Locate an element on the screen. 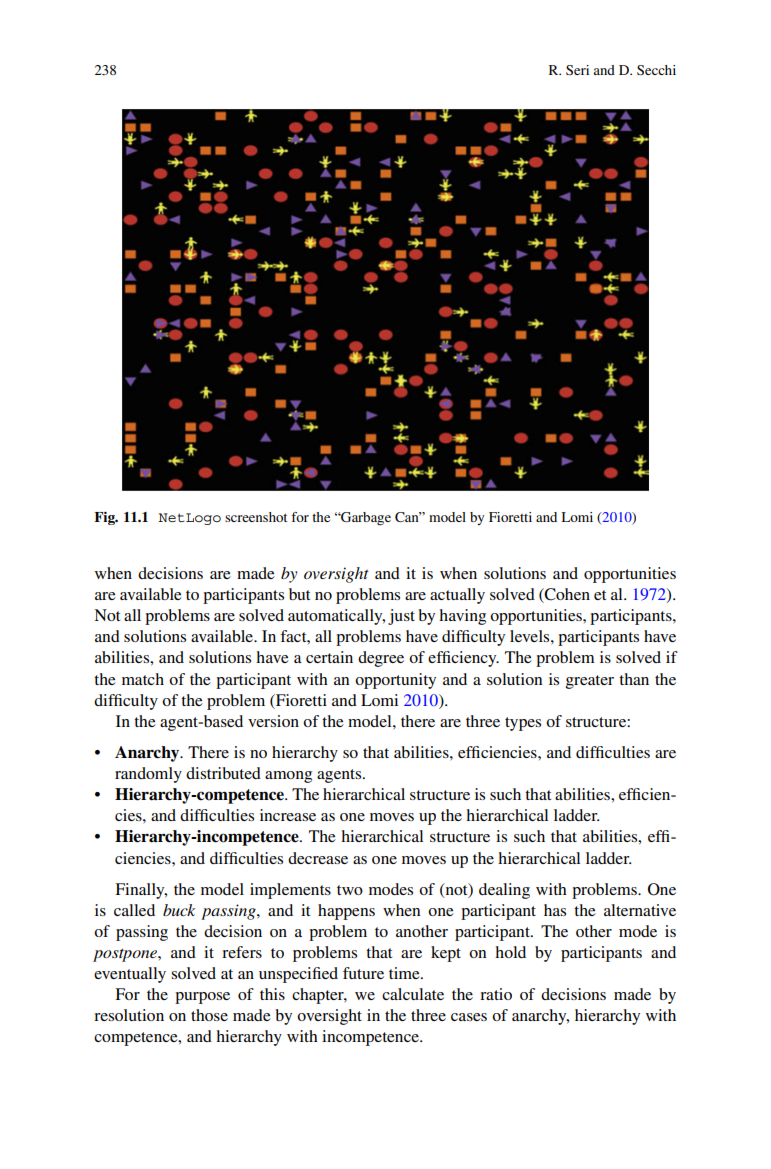 The height and width of the screenshot is (1169, 771). opportunity is located at coordinates (395, 681).
